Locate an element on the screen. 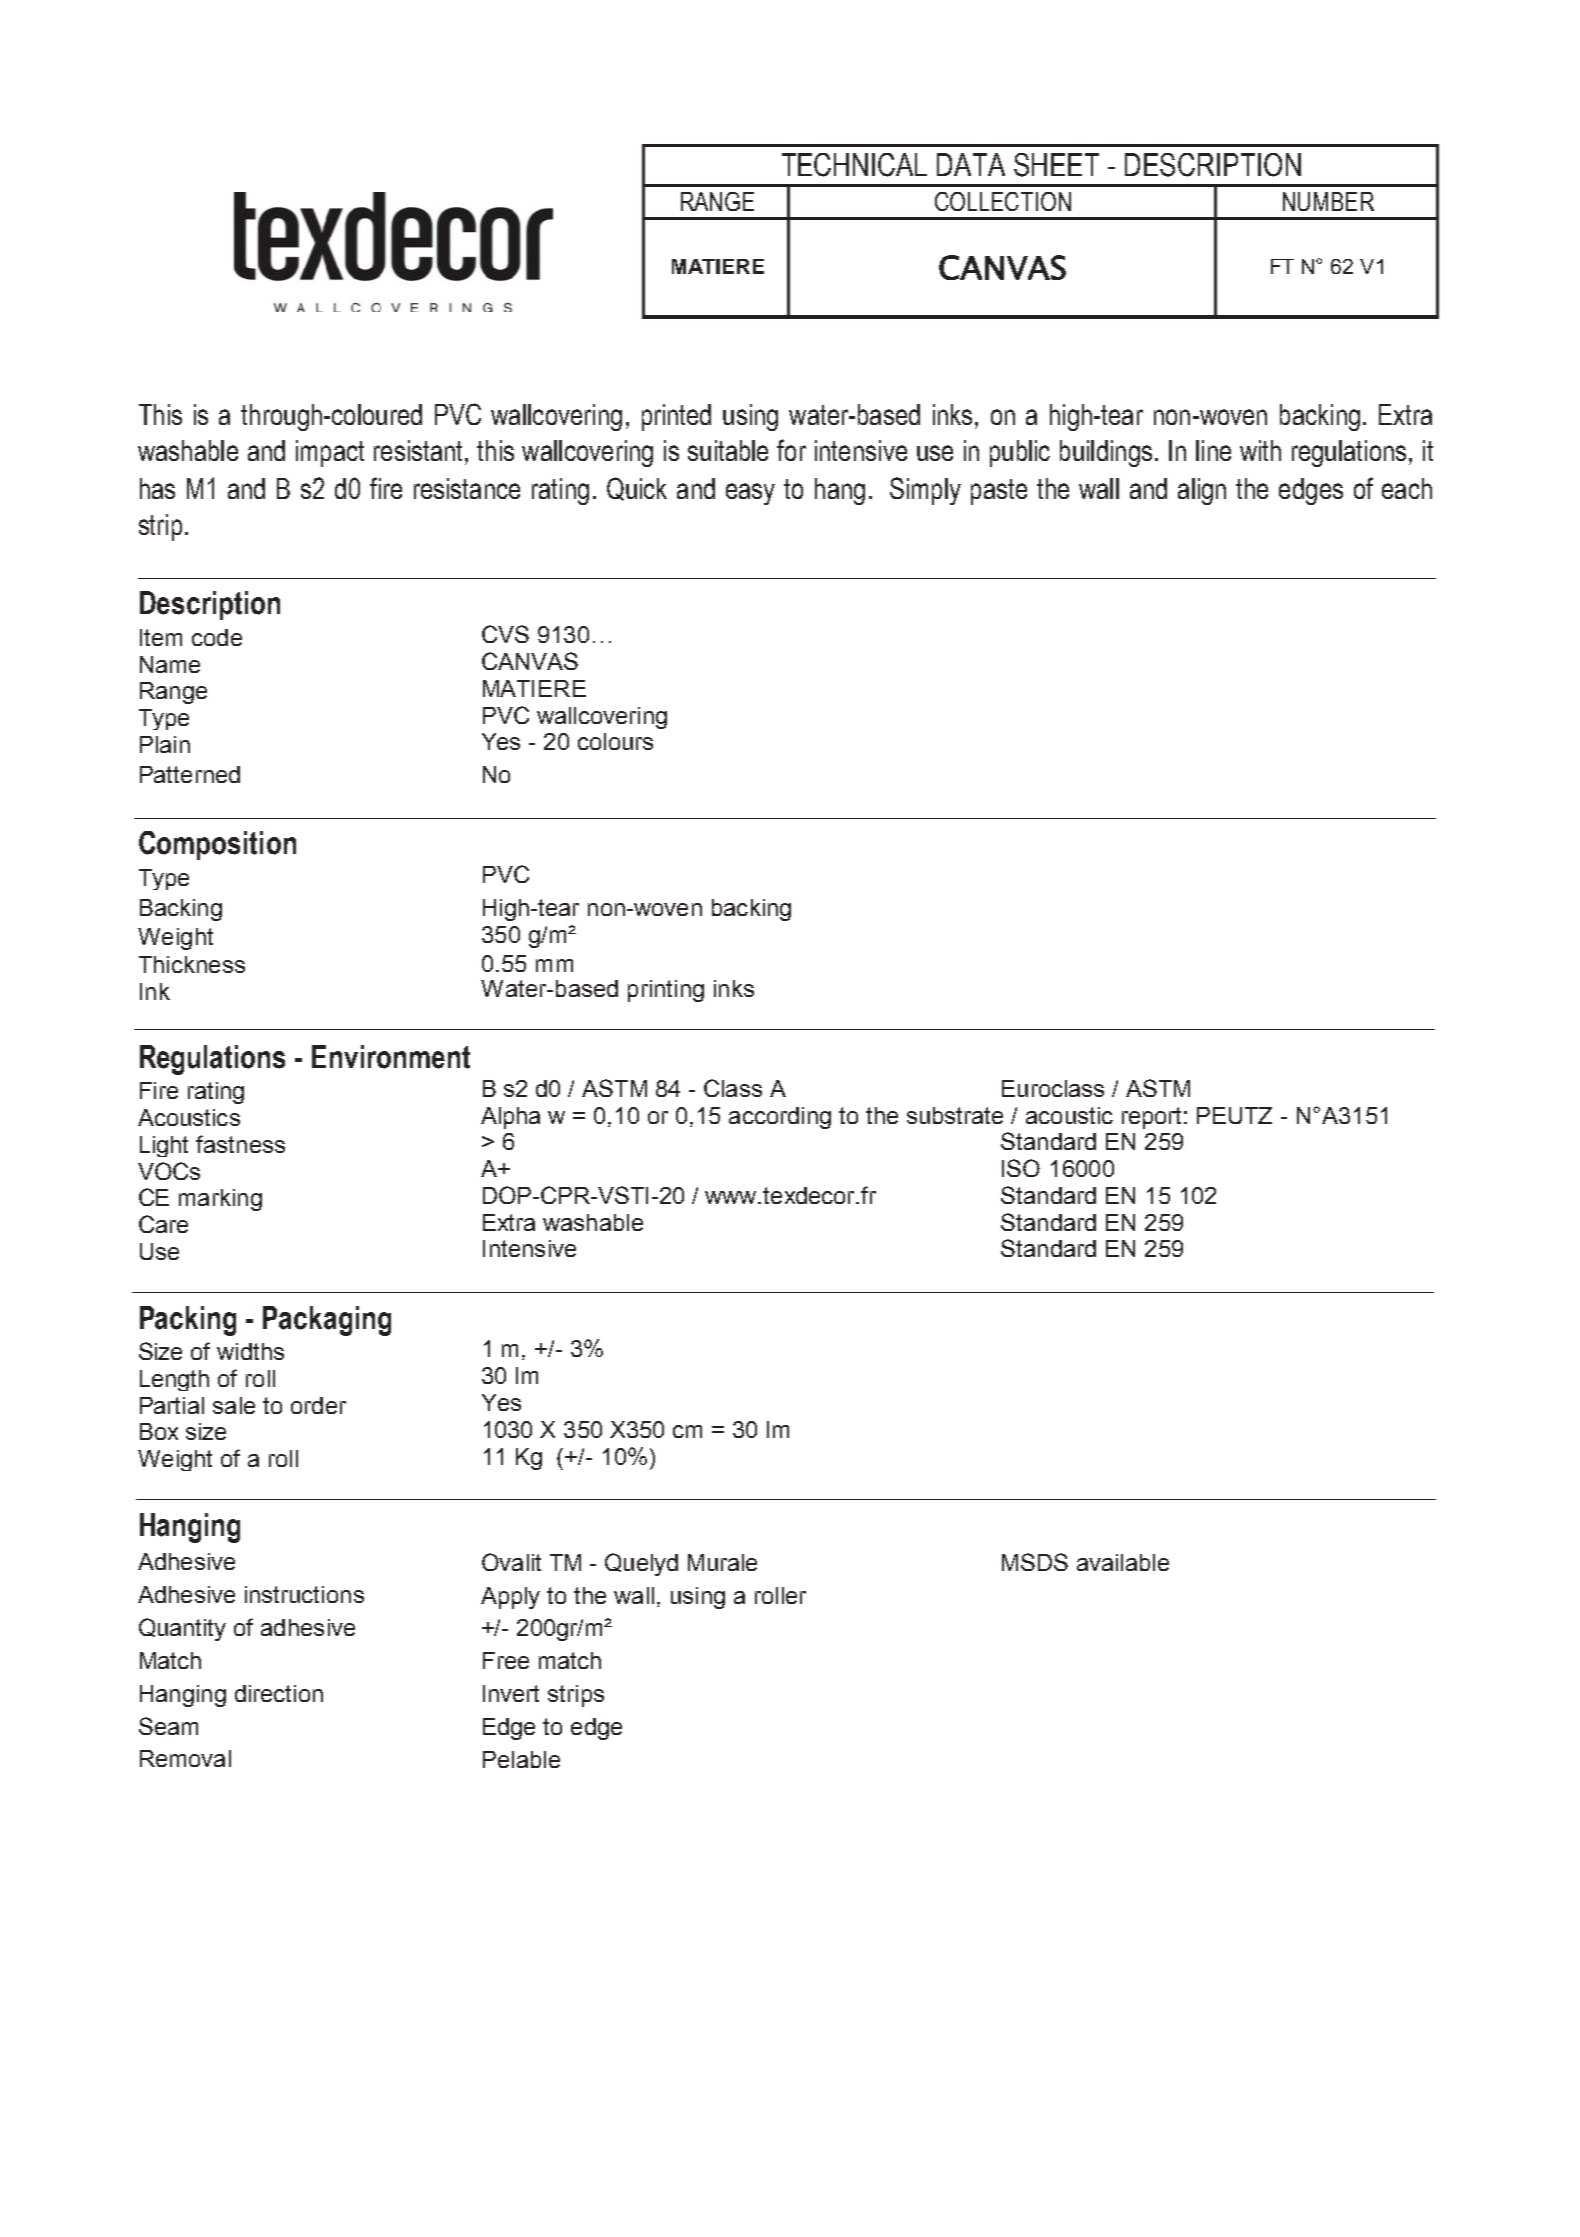 Image resolution: width=1580 pixels, height=2237 pixels. impact is located at coordinates (330, 453).
